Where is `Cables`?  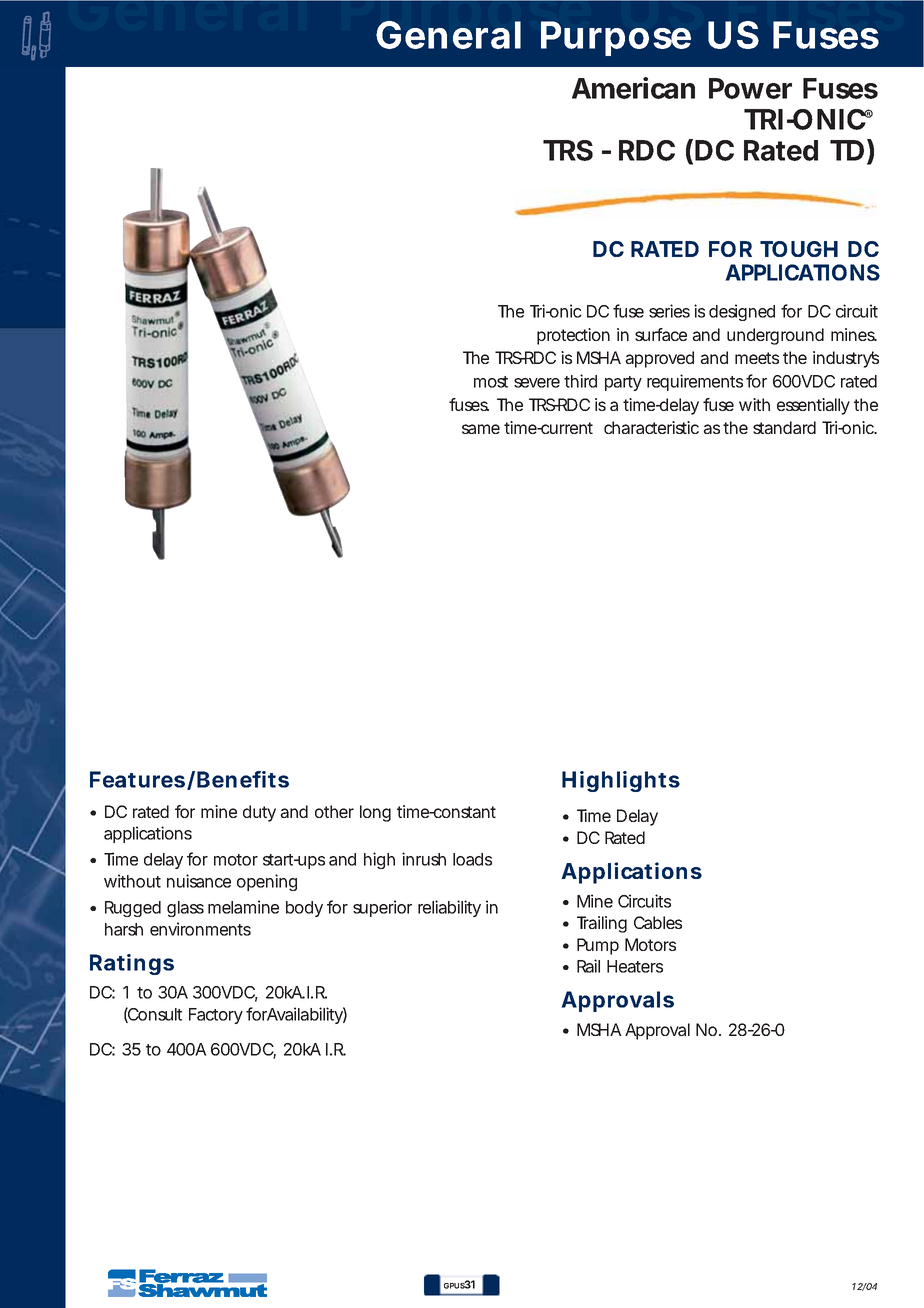
Cables is located at coordinates (658, 922).
